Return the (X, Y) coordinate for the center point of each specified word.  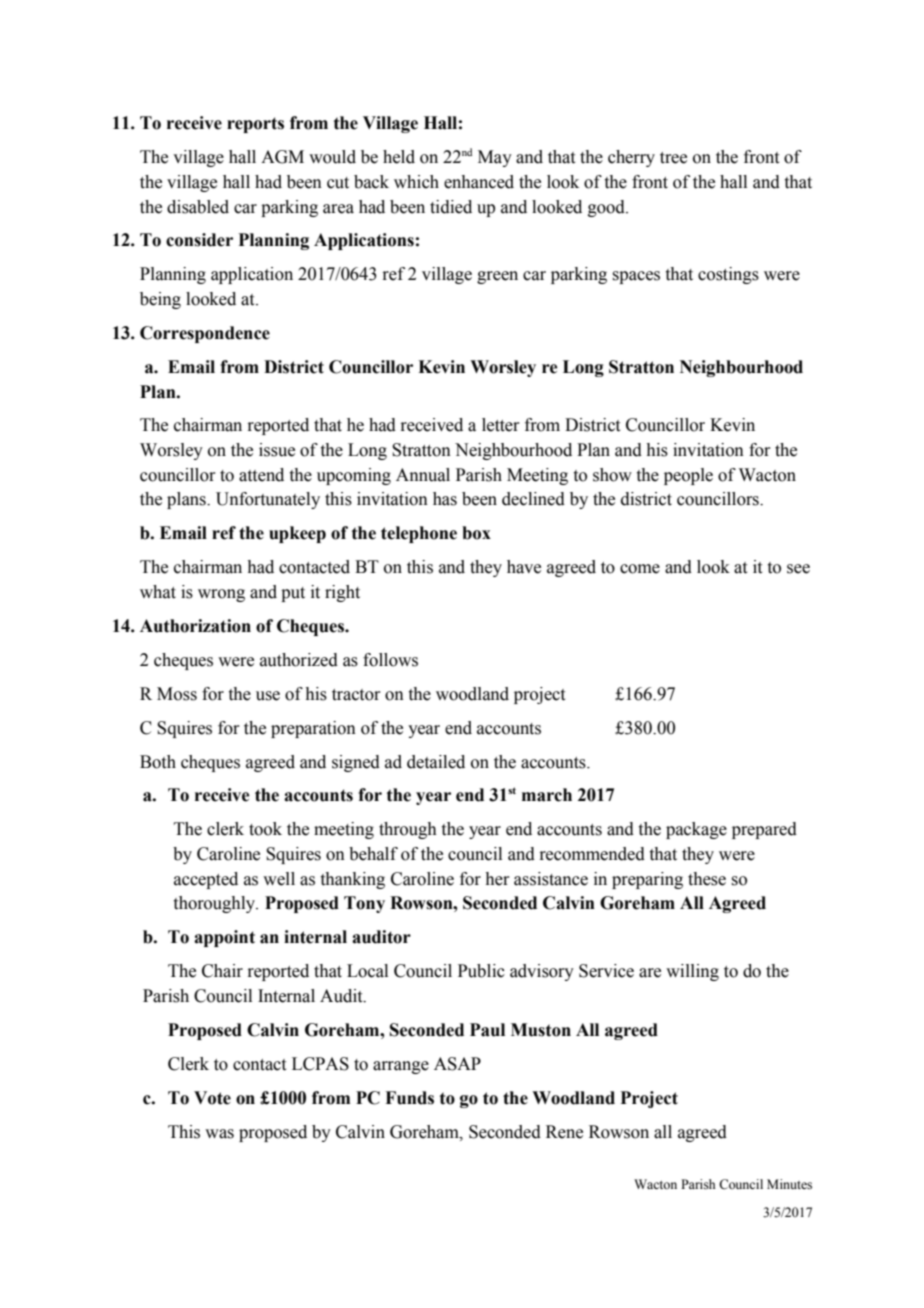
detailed (436, 762)
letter (501, 425)
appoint (224, 938)
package (696, 830)
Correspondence (205, 334)
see (798, 569)
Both (158, 762)
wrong (221, 595)
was (219, 1134)
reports (255, 125)
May (495, 158)
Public (481, 971)
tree (673, 158)
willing (692, 972)
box (476, 533)
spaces (636, 277)
